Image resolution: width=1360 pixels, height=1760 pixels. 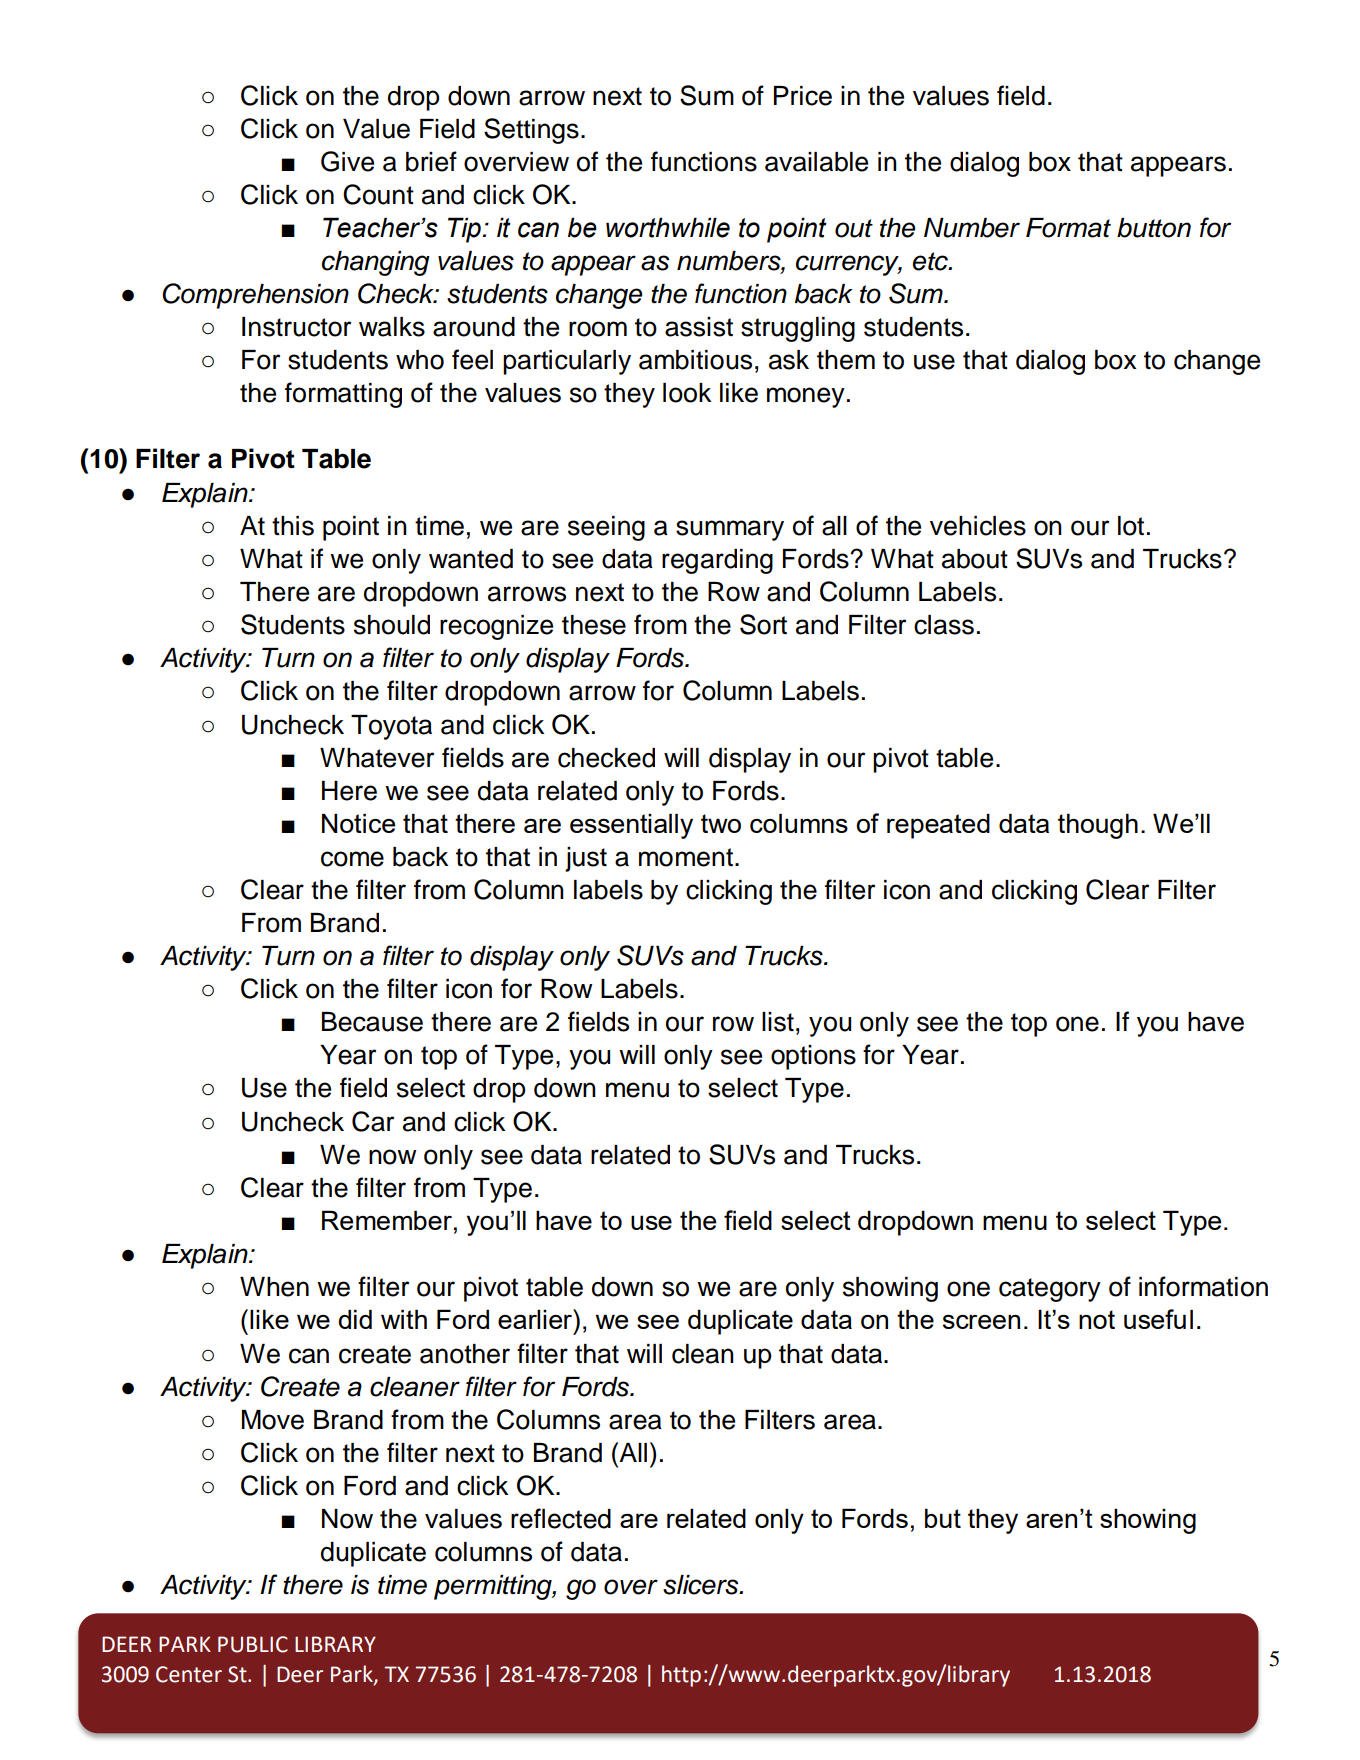 What do you see at coordinates (347, 161) in the screenshot?
I see `Give` at bounding box center [347, 161].
